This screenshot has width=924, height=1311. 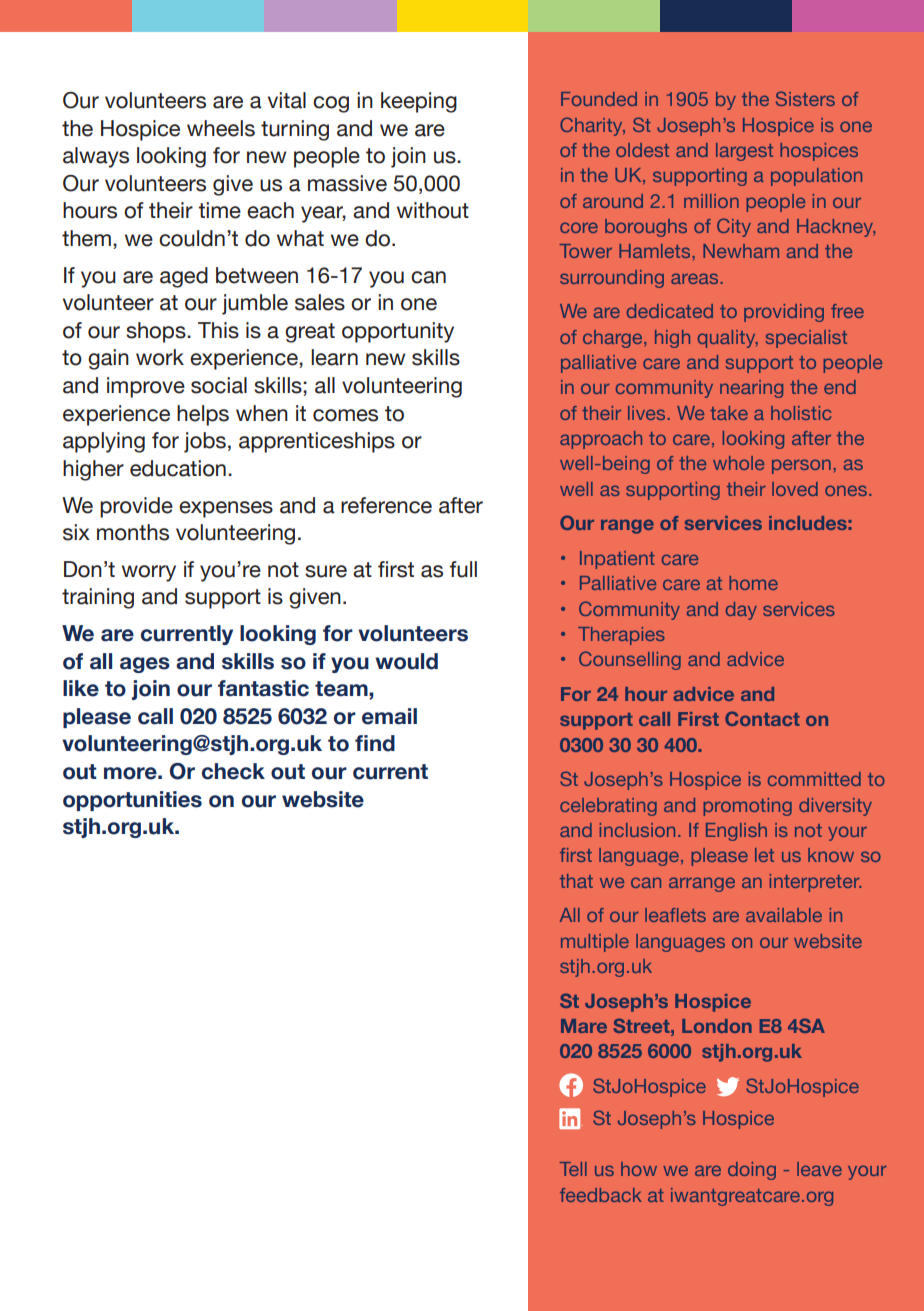 What do you see at coordinates (573, 1169) in the screenshot?
I see `Tell` at bounding box center [573, 1169].
